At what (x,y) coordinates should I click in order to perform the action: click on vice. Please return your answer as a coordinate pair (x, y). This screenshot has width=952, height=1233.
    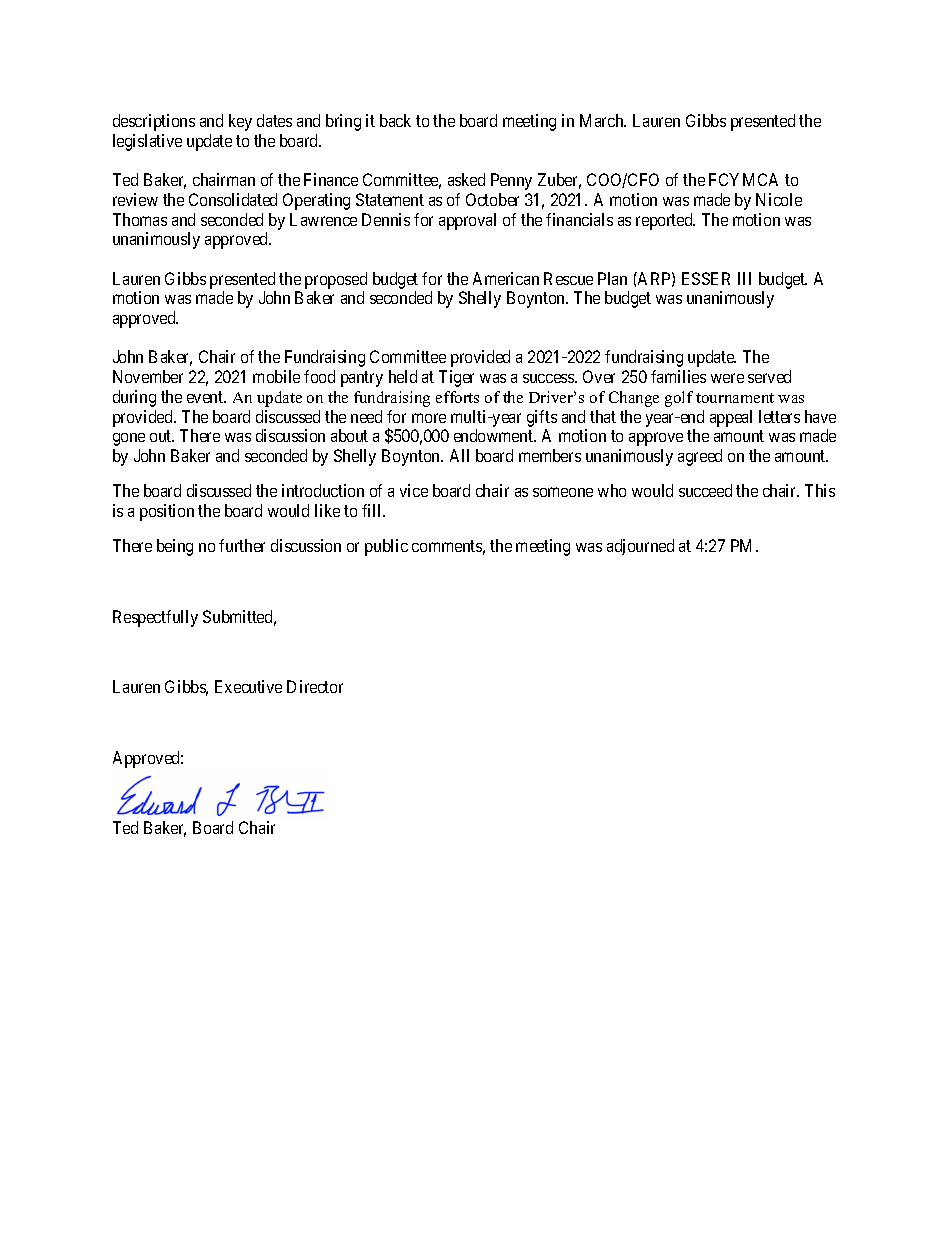
    Looking at the image, I should click on (414, 490).
